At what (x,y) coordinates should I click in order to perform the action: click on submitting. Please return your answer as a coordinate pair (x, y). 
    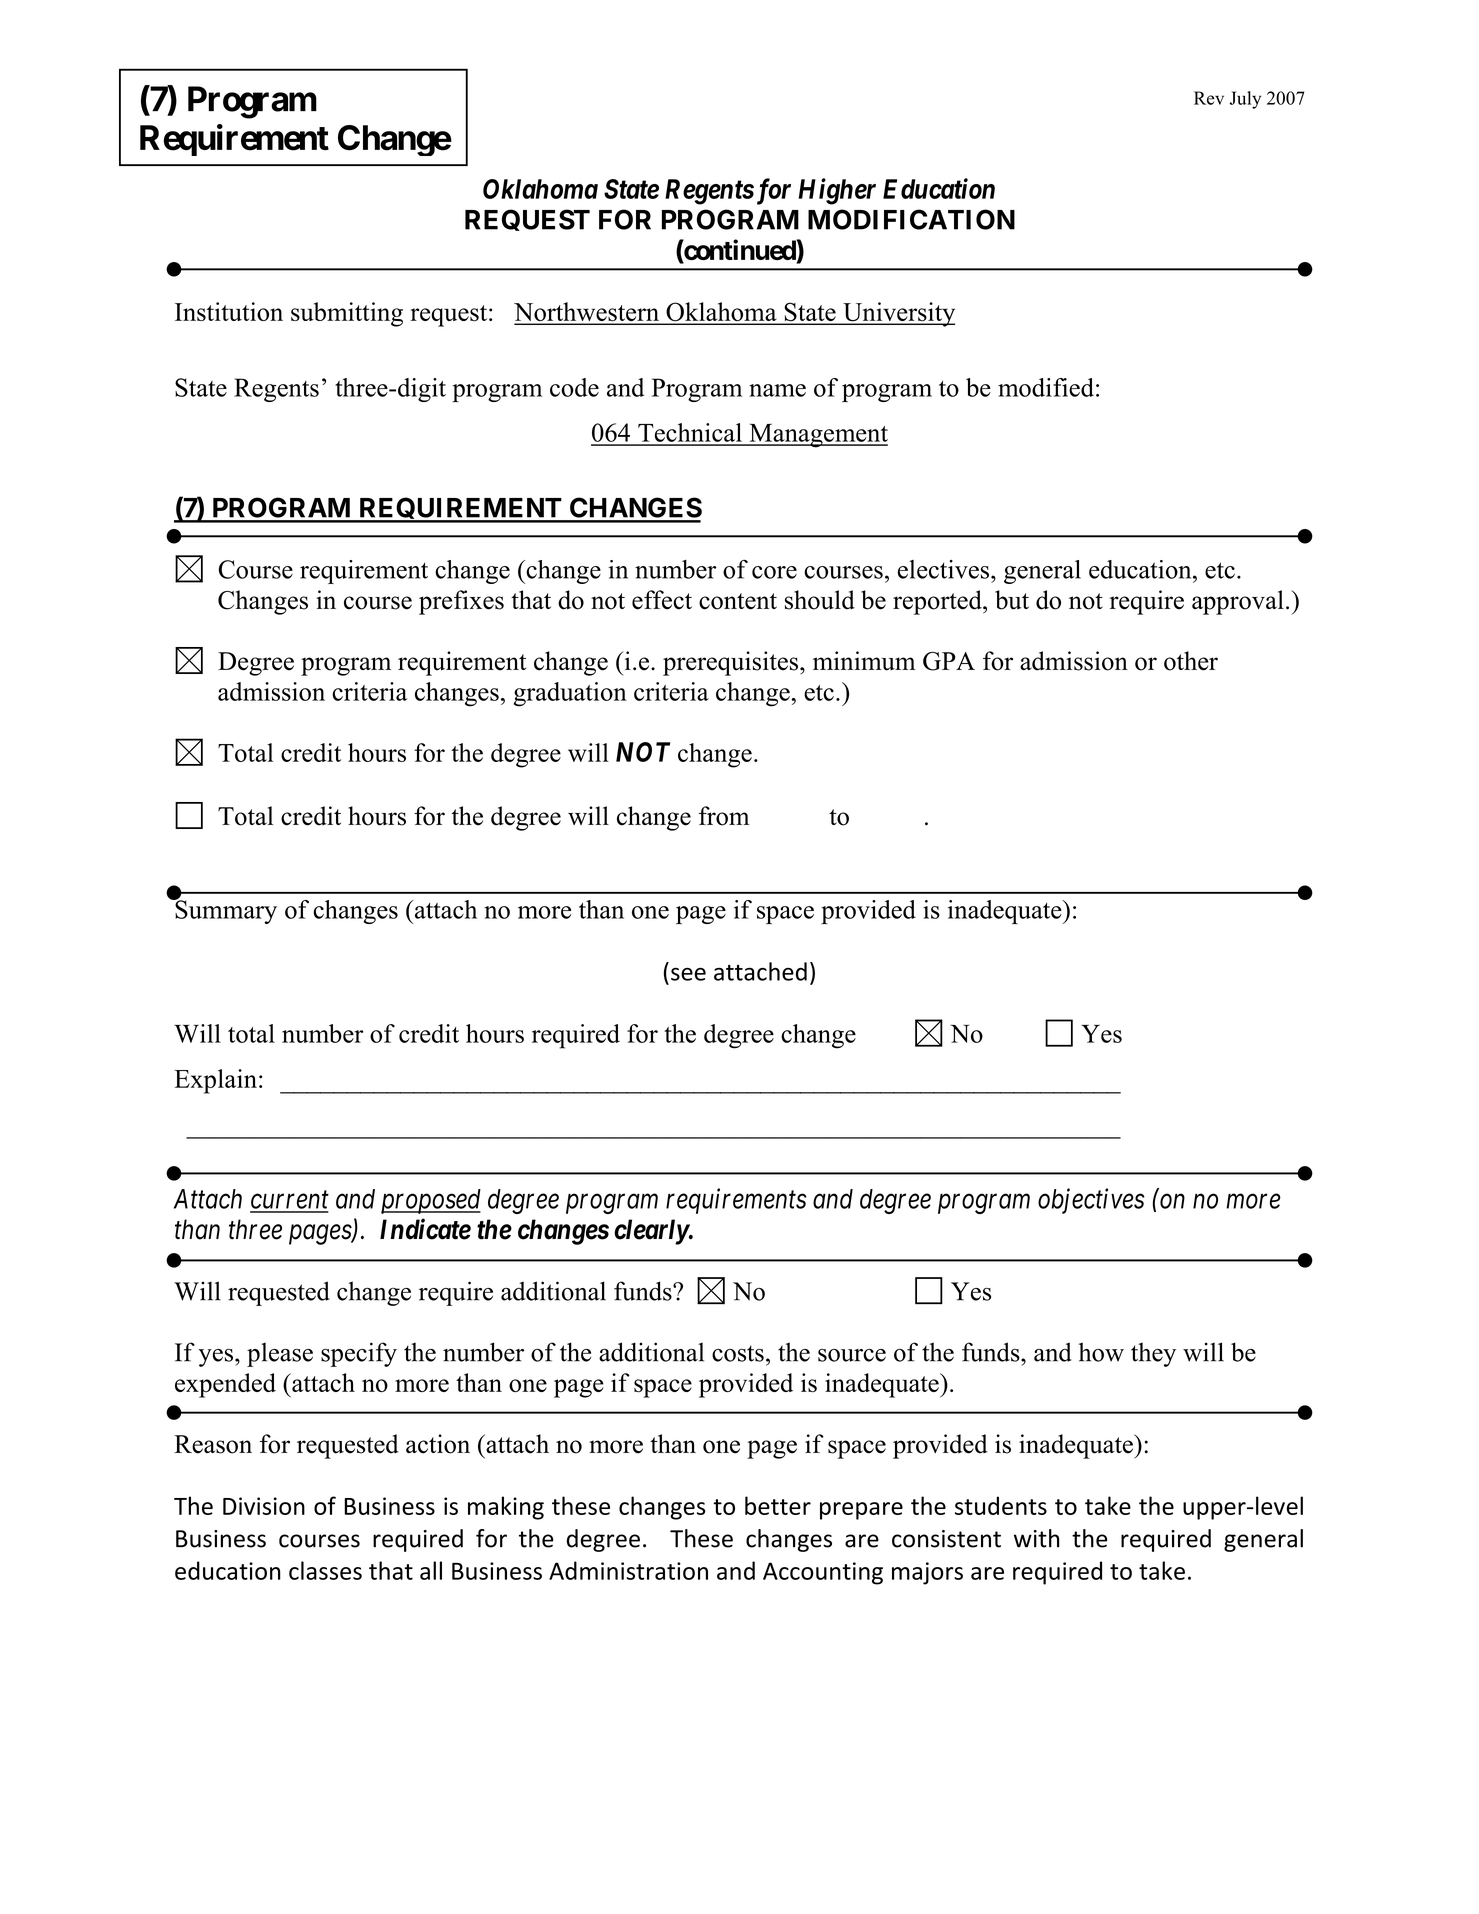
    Looking at the image, I should click on (347, 314).
